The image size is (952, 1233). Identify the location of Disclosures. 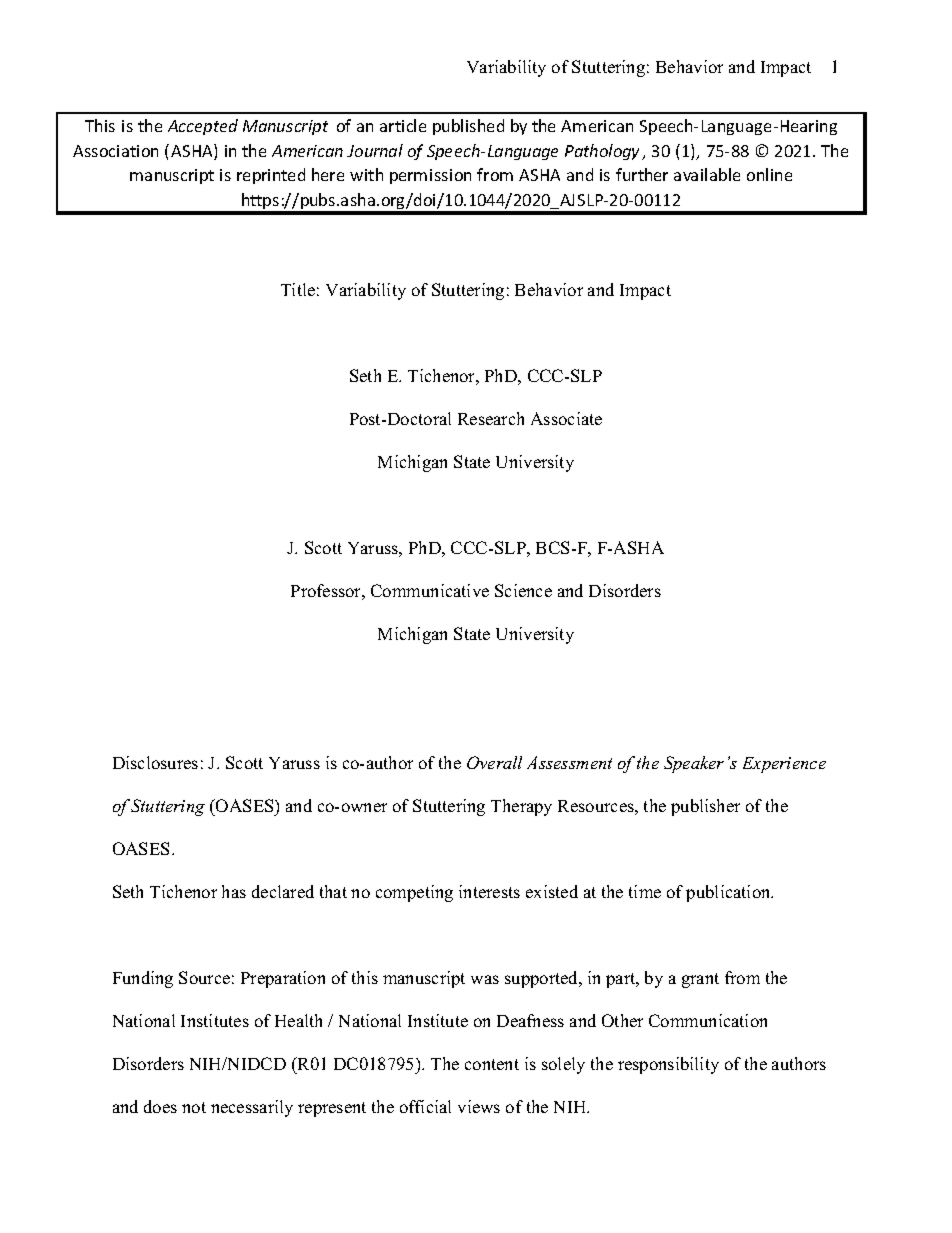
(155, 762).
